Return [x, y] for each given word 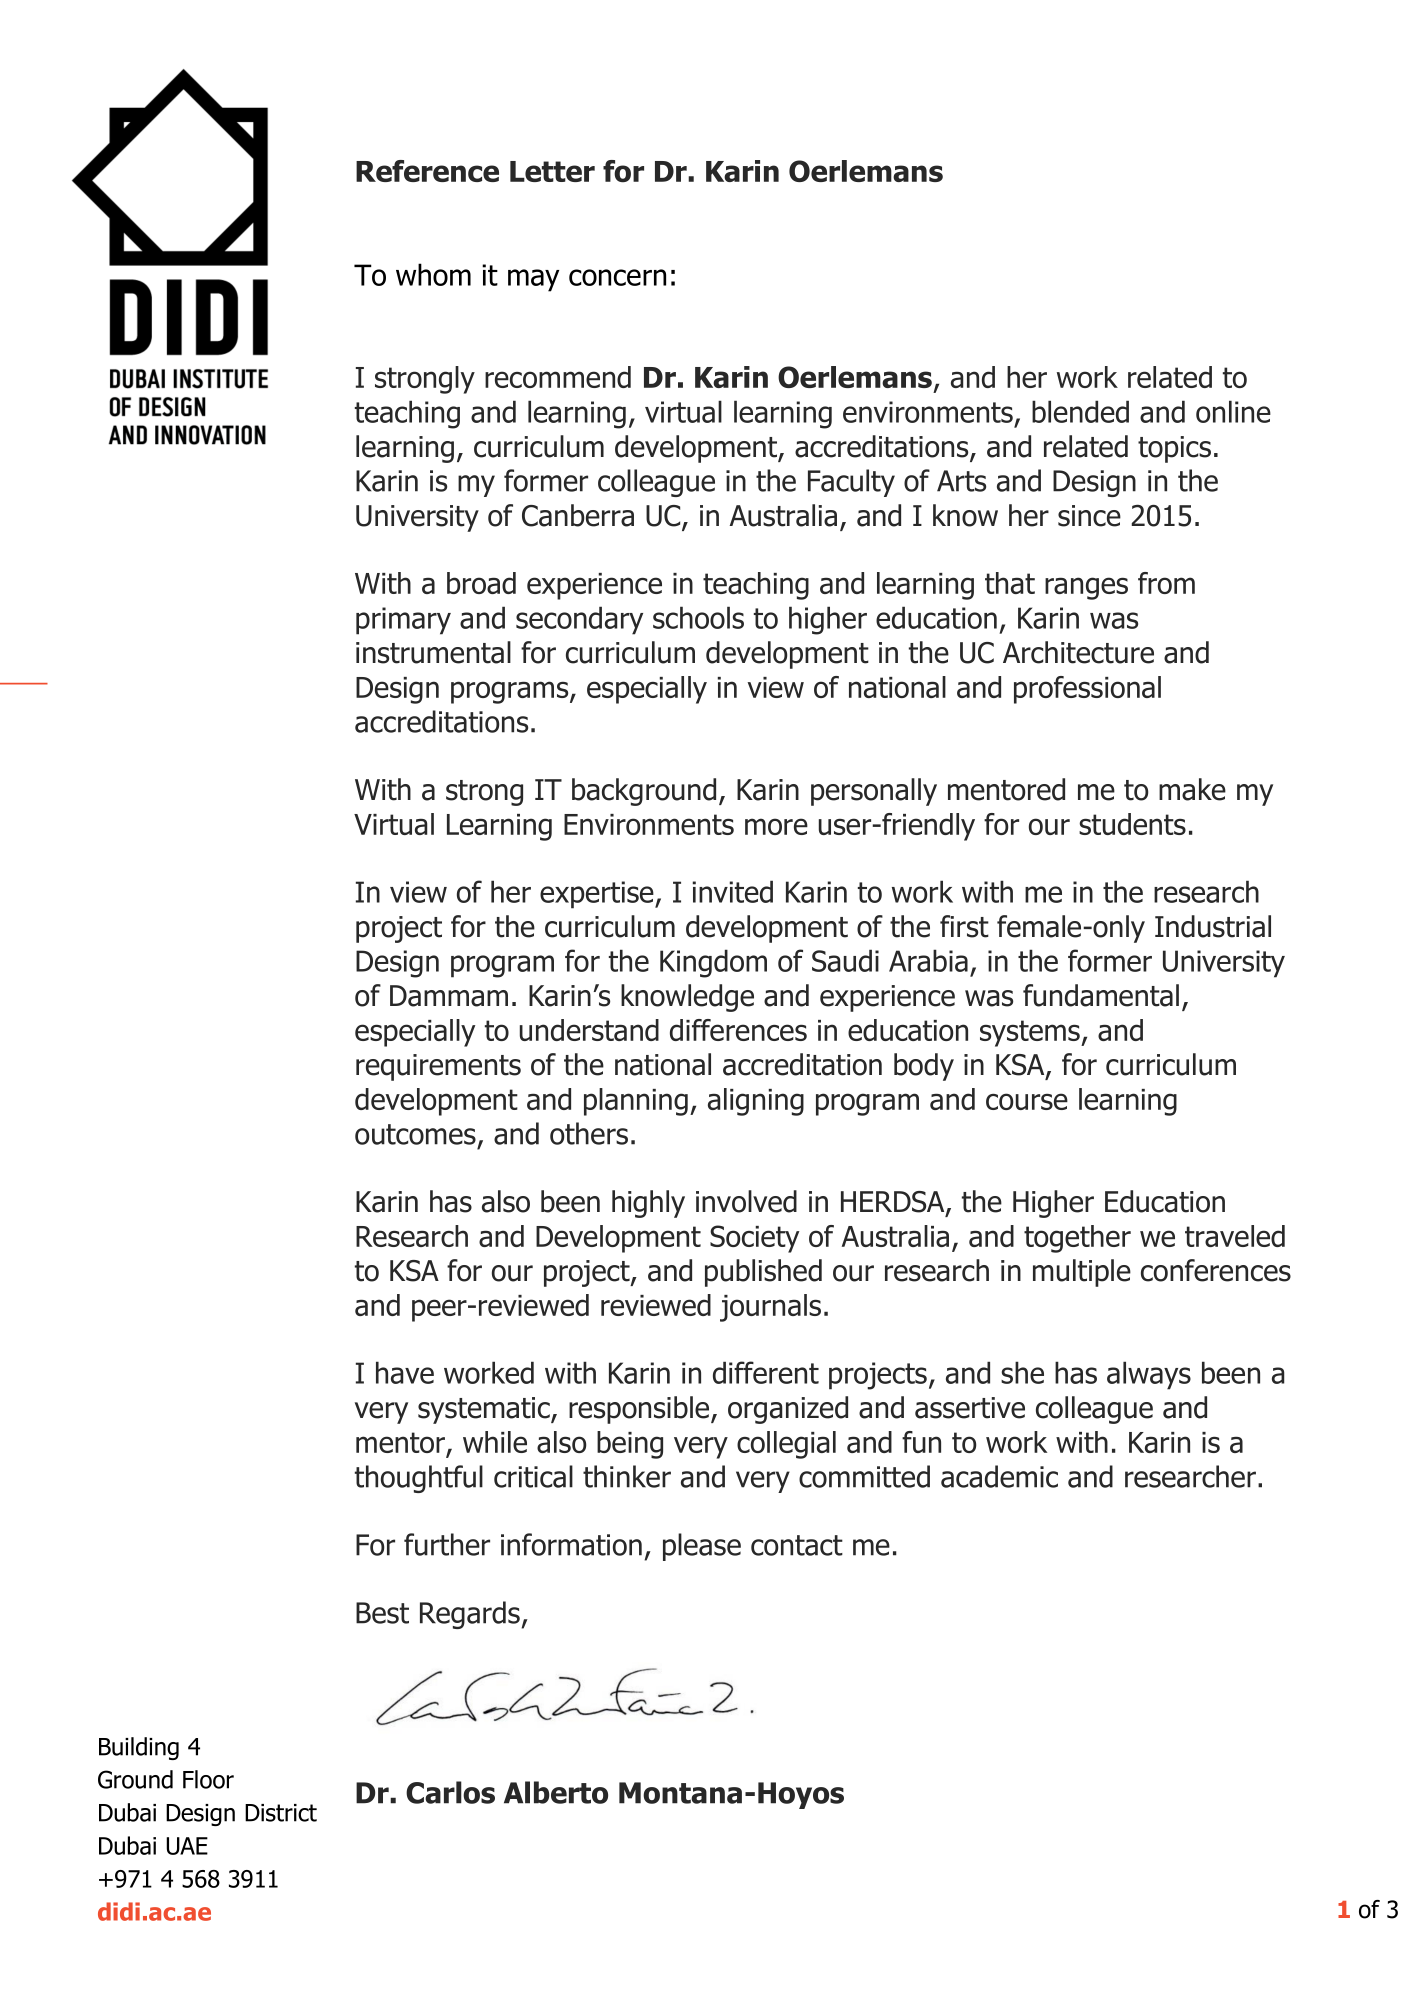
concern [617, 277]
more [776, 826]
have [405, 1372]
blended [1080, 411]
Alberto [556, 1792]
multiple [1082, 1273]
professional [1087, 690]
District [281, 1813]
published [763, 1273]
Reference [427, 171]
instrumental [433, 652]
